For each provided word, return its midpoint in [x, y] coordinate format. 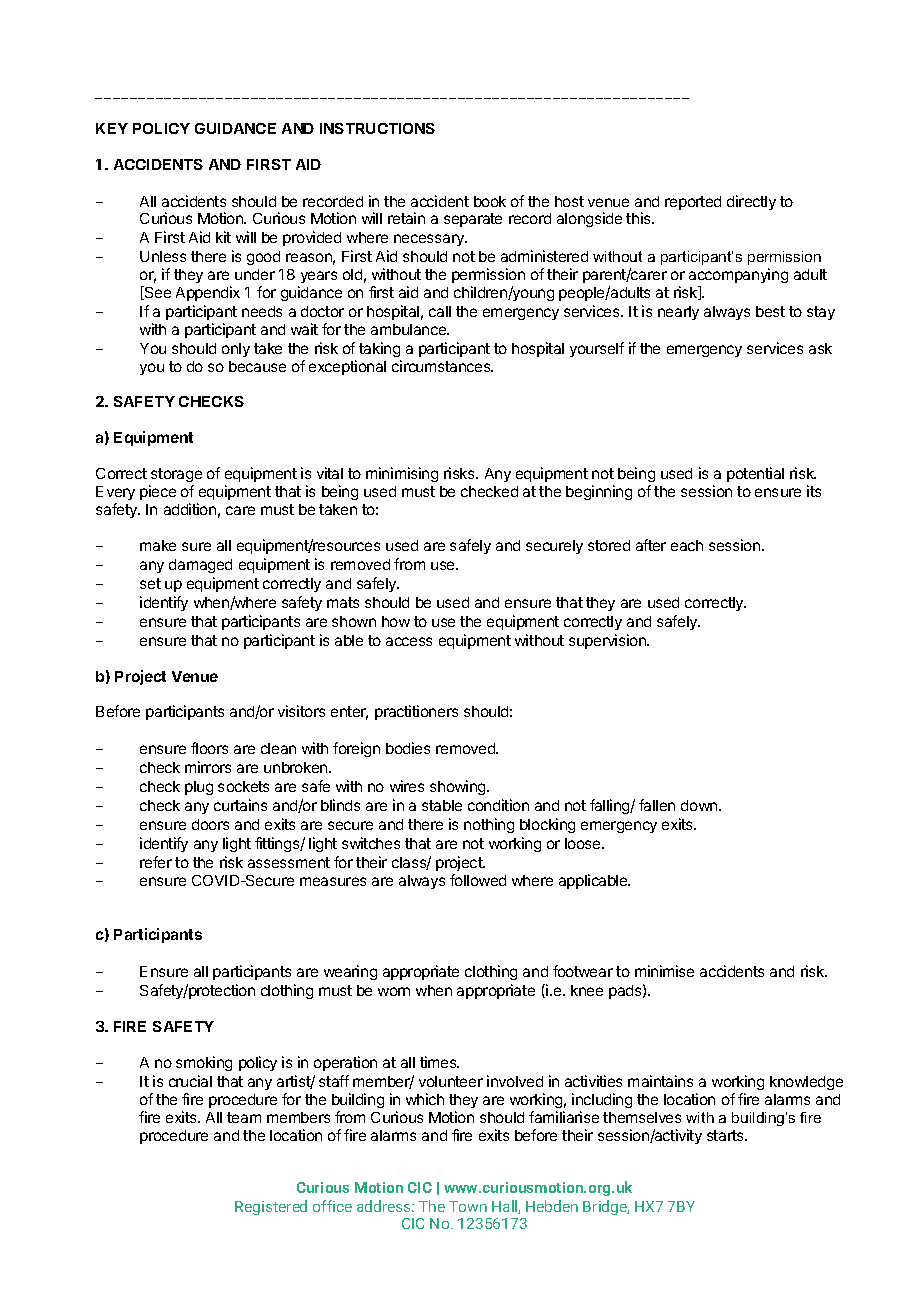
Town [468, 1206]
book [490, 201]
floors [209, 748]
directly [751, 202]
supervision [608, 641]
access [409, 641]
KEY [112, 128]
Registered [271, 1207]
